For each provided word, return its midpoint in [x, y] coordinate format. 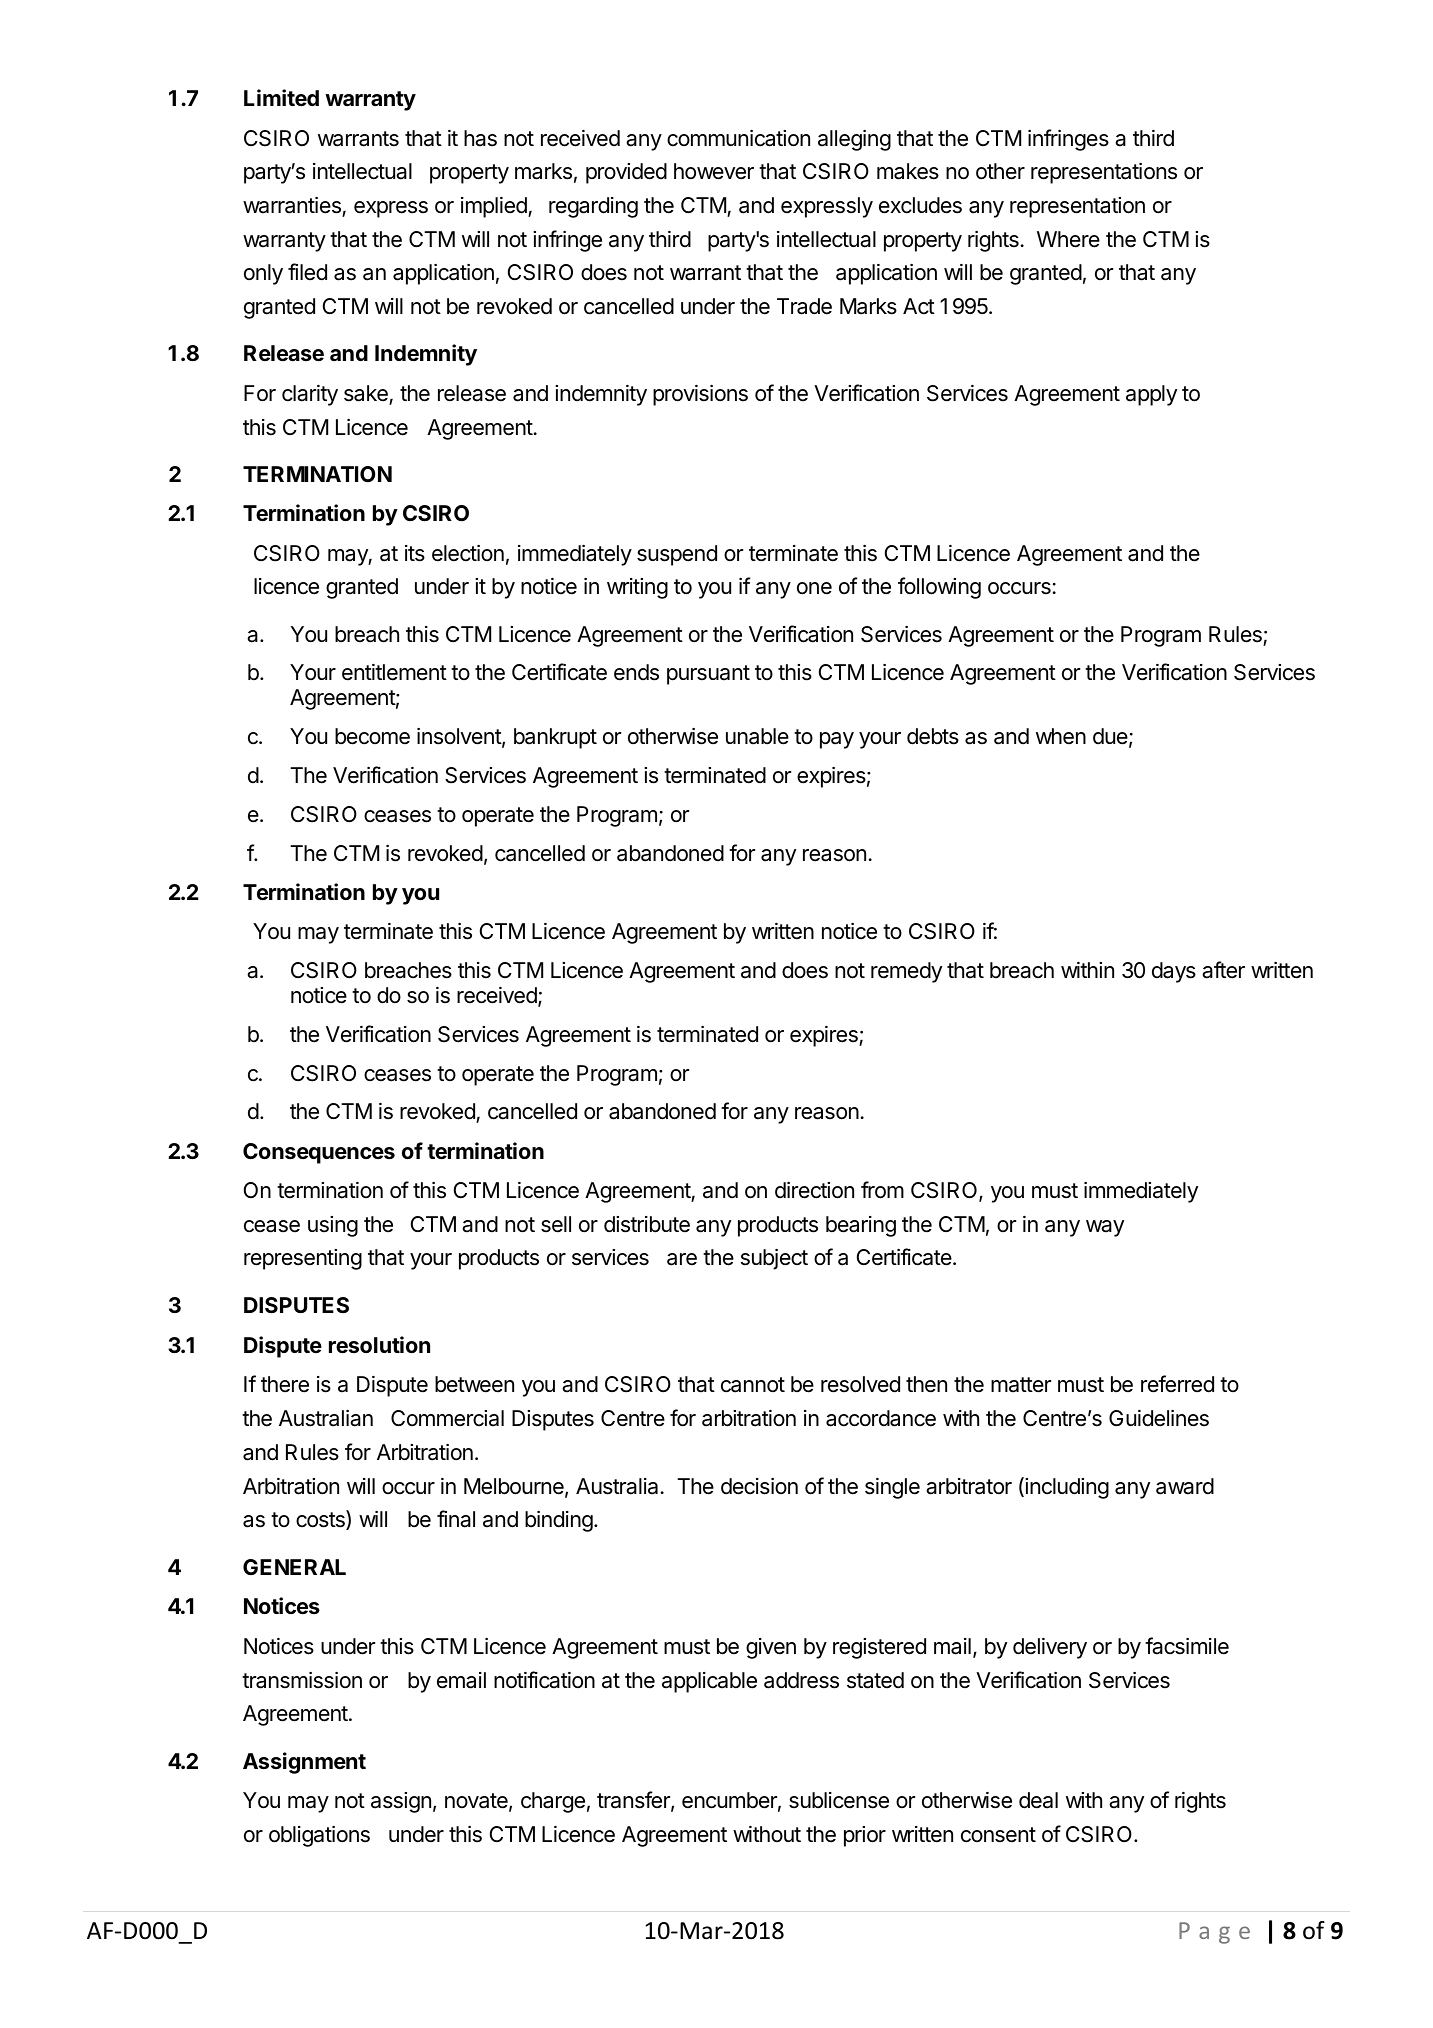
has [480, 138]
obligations [319, 1836]
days [1174, 972]
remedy [906, 972]
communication [738, 138]
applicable [709, 1682]
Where [1068, 239]
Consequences [319, 1153]
